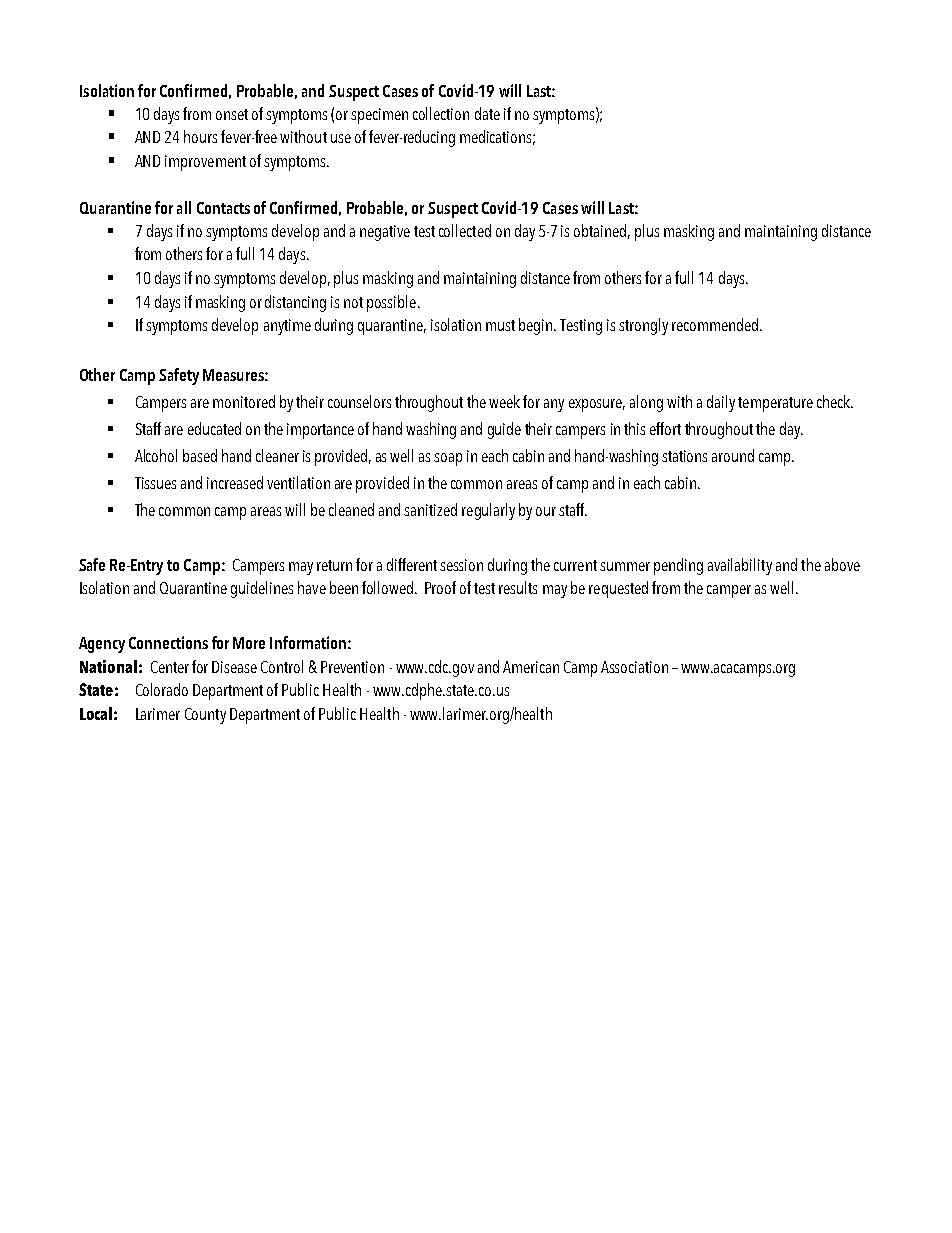  Describe the element at coordinates (465, 230) in the page. I see `collected` at that location.
